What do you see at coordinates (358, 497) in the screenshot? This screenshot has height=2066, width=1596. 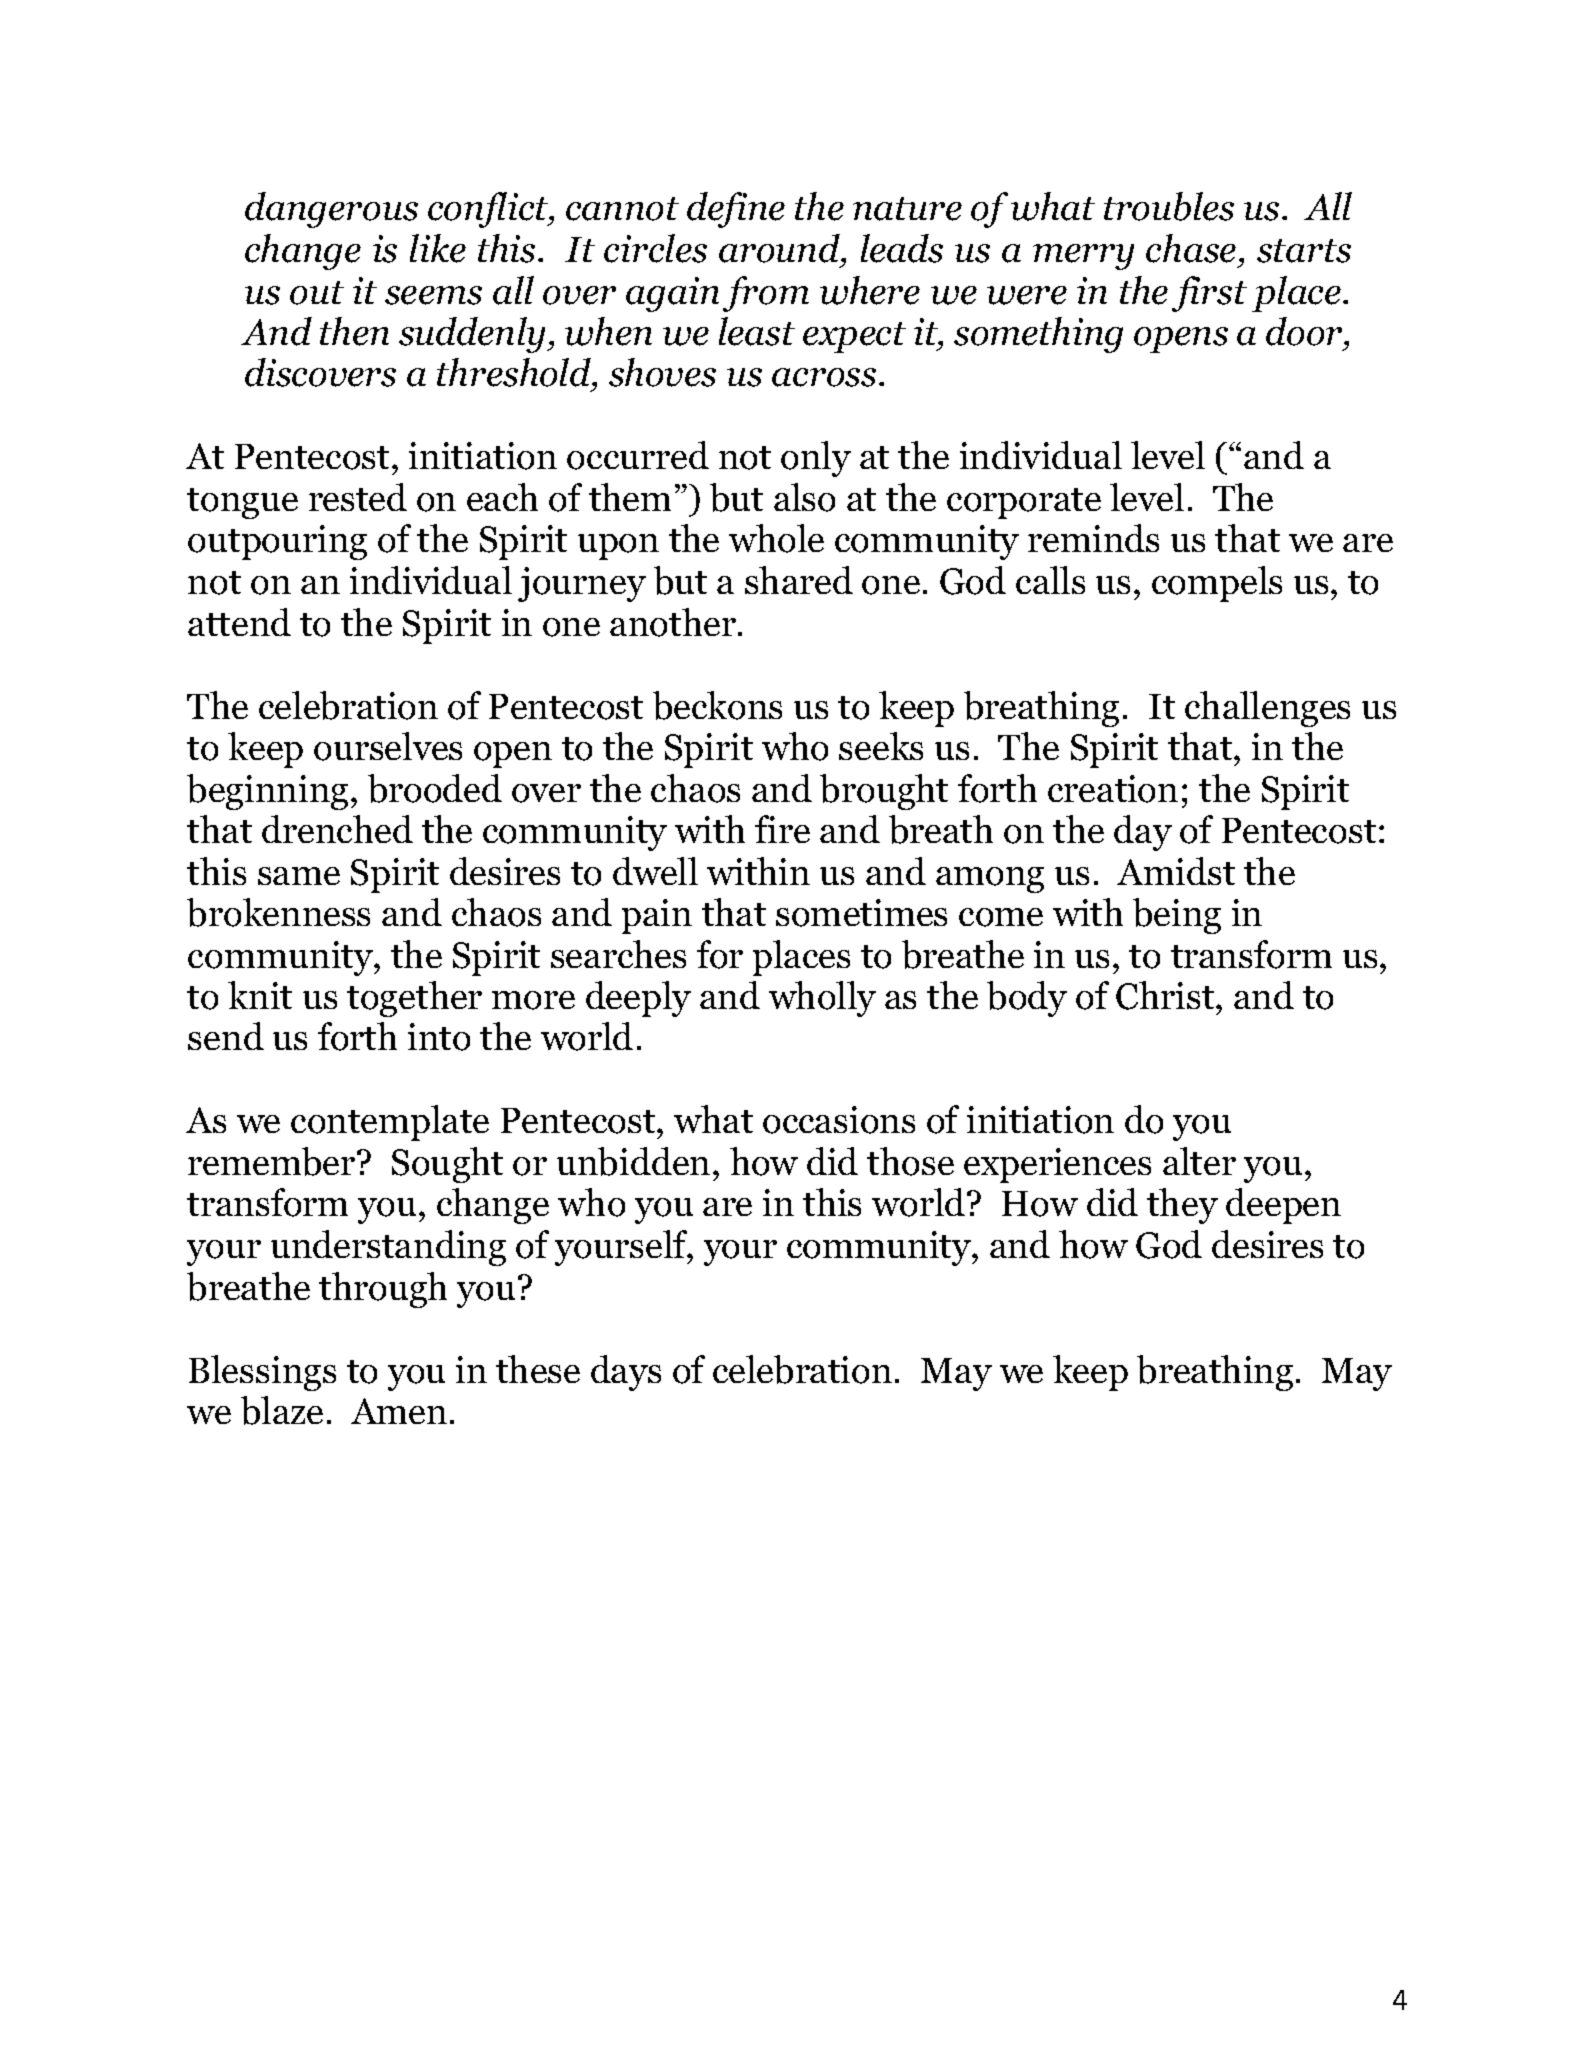 I see `rested` at bounding box center [358, 497].
